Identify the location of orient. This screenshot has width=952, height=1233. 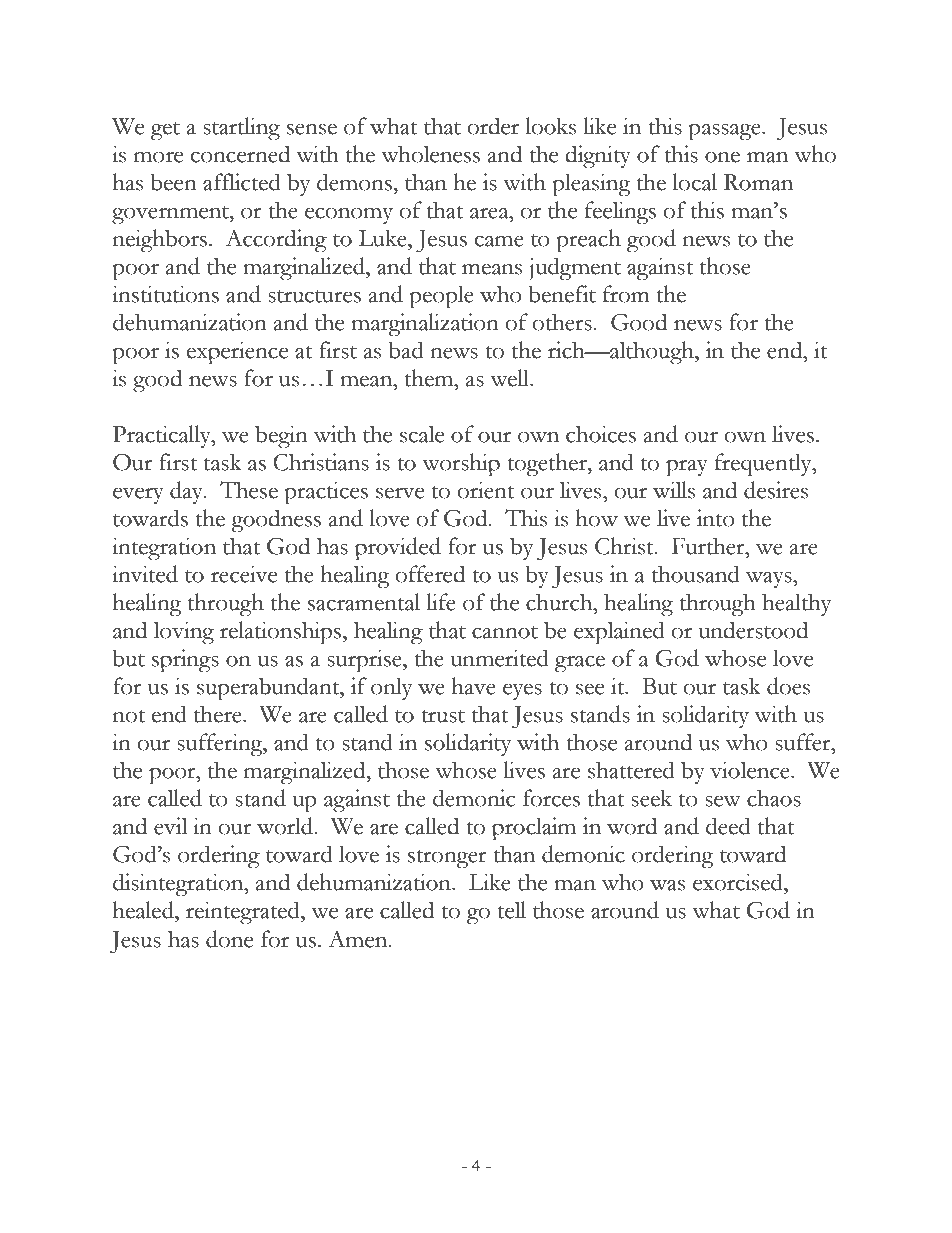
(485, 490).
